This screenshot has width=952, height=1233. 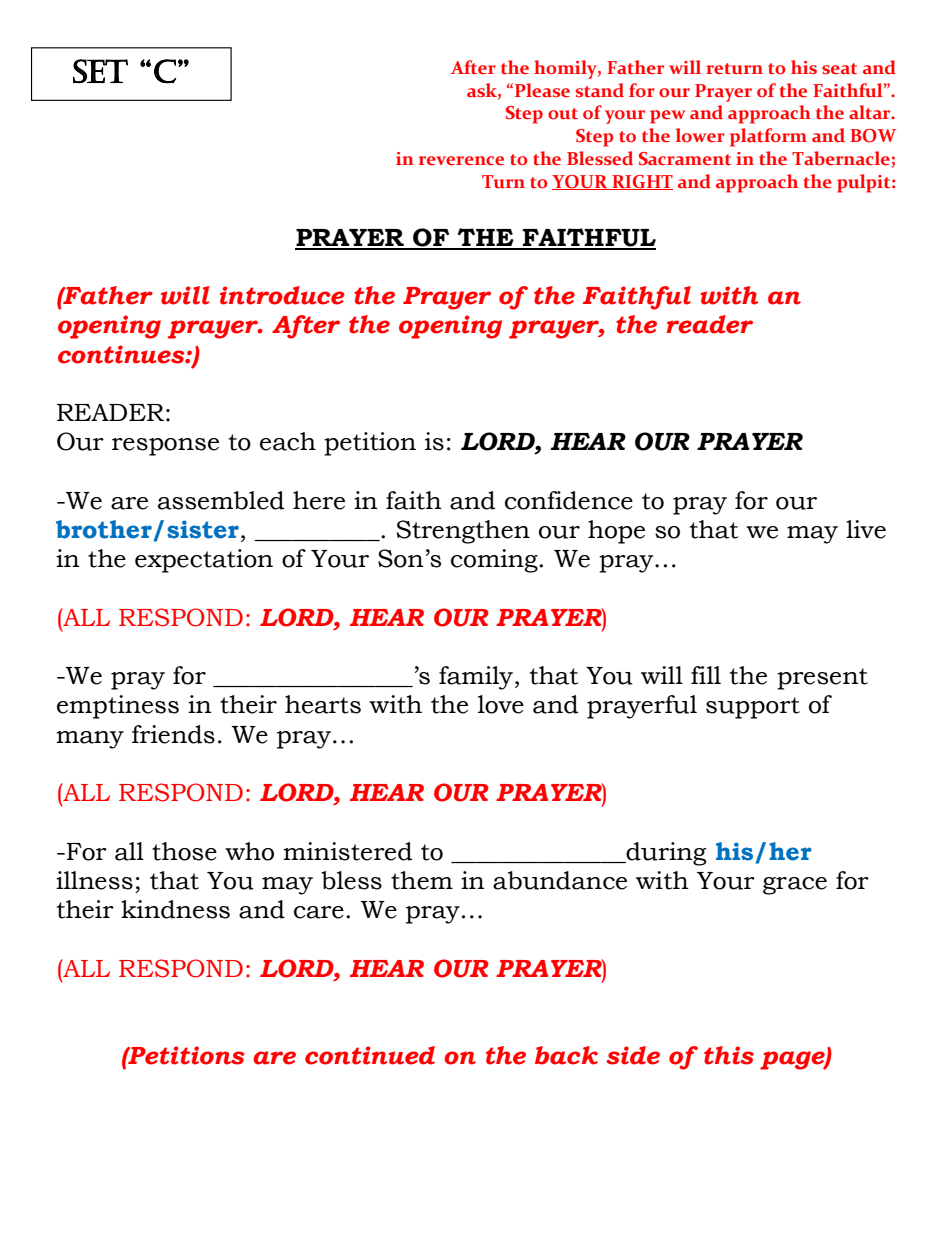 What do you see at coordinates (501, 704) in the screenshot?
I see `love` at bounding box center [501, 704].
